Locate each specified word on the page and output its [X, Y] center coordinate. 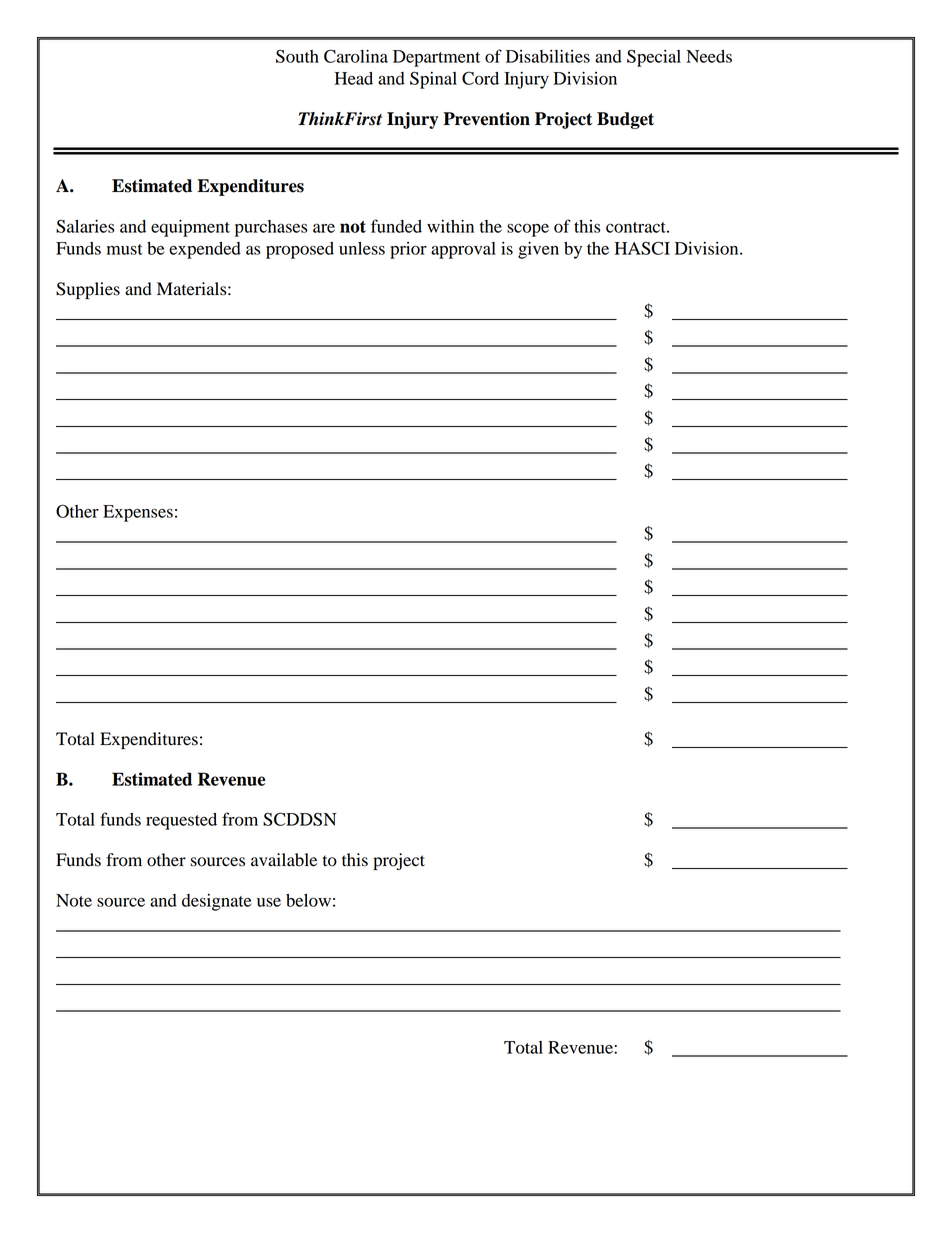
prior [408, 250]
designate [216, 902]
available [284, 860]
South [297, 56]
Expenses [138, 513]
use [269, 902]
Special [654, 58]
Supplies [88, 290]
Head [354, 78]
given [538, 250]
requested [181, 821]
